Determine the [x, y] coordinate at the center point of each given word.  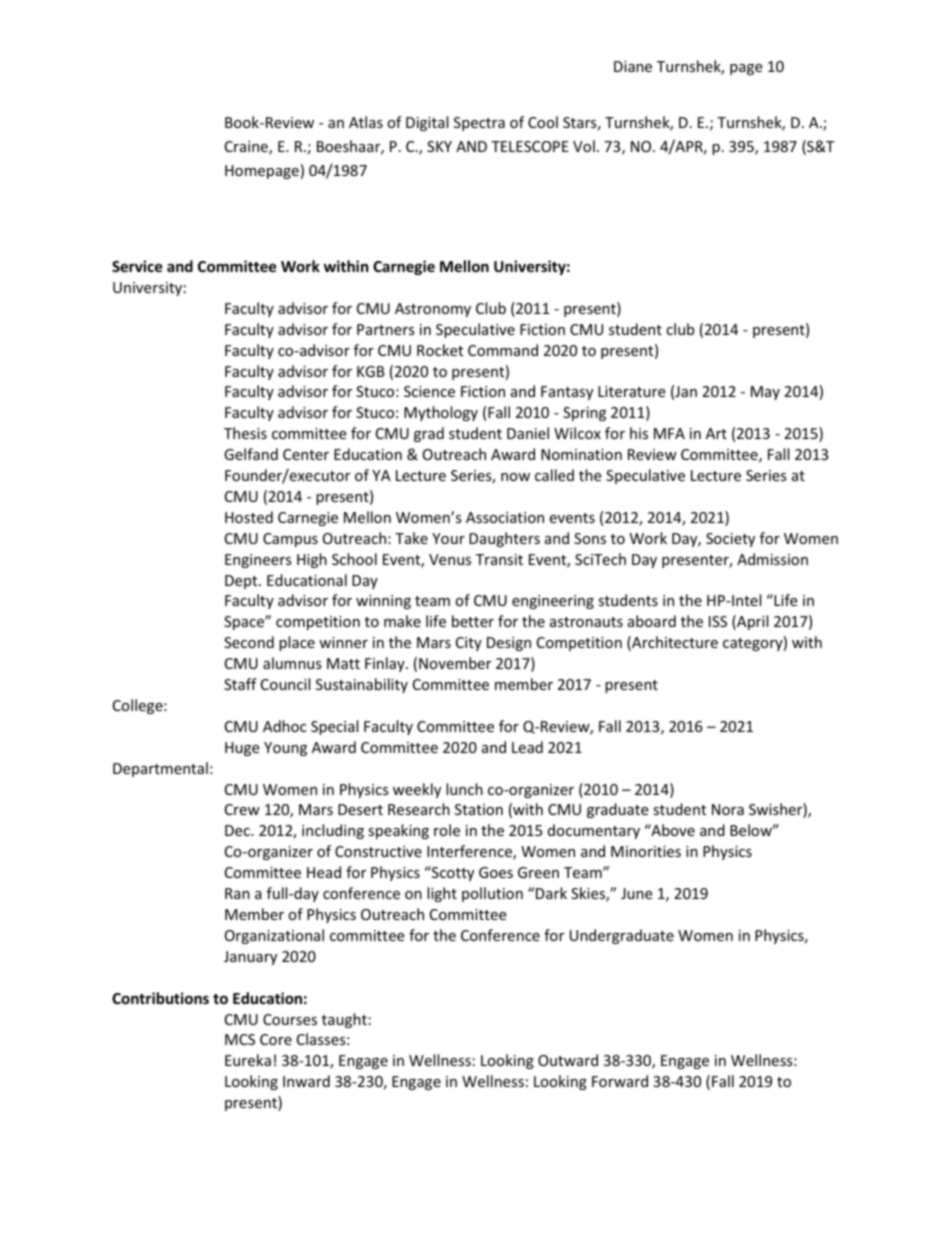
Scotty [452, 873]
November [455, 663]
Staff [240, 684]
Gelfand [251, 454]
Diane [633, 66]
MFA [669, 433]
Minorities [646, 851]
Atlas [366, 122]
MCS [240, 1039]
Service [137, 266]
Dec [238, 830]
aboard [652, 621]
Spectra [479, 124]
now [515, 477]
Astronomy [433, 310]
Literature [631, 391]
